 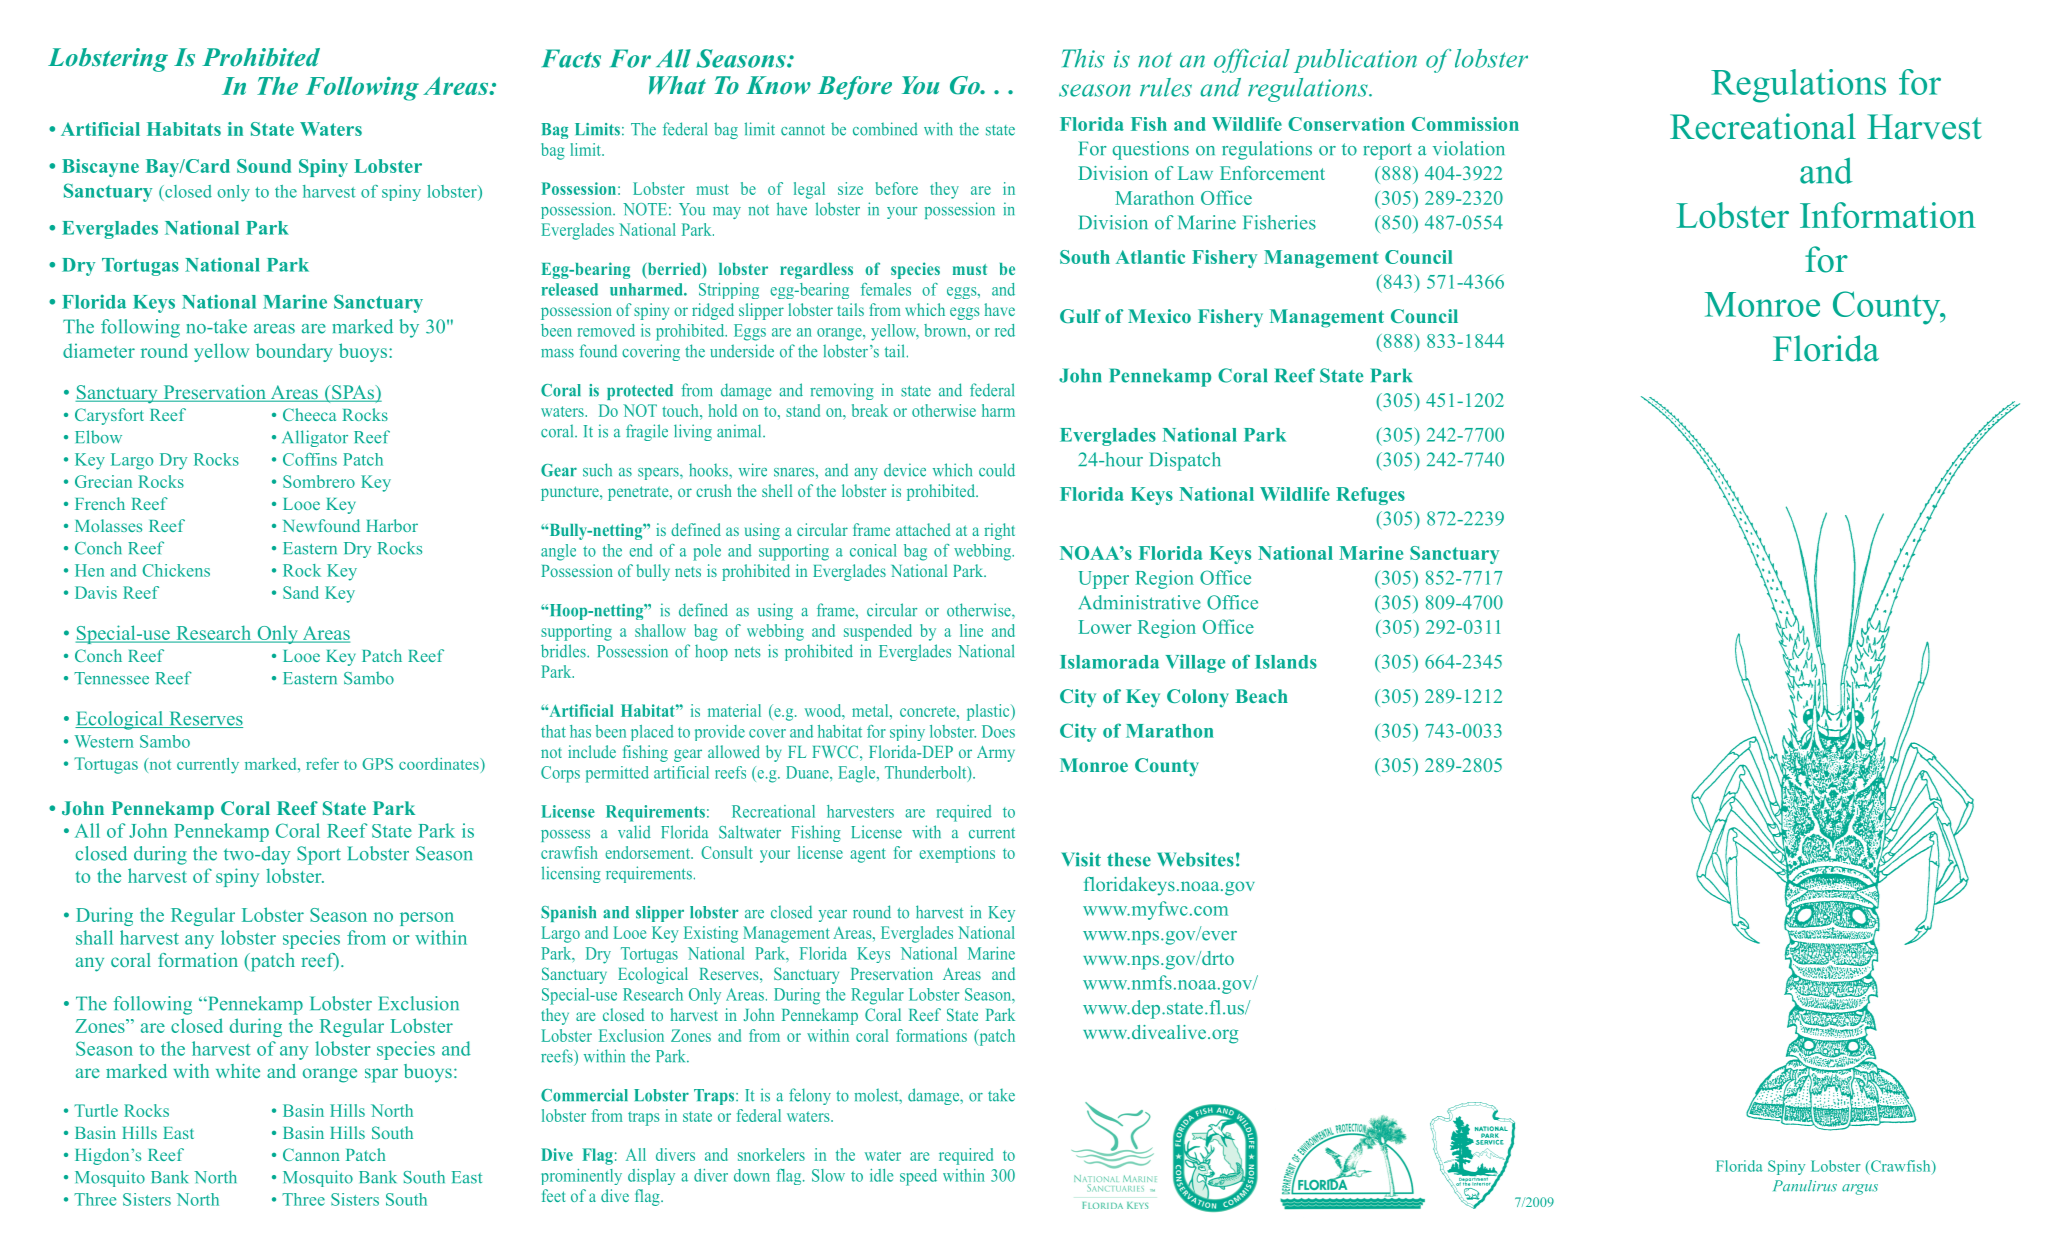 What do you see at coordinates (264, 166) in the image?
I see `Sound` at bounding box center [264, 166].
